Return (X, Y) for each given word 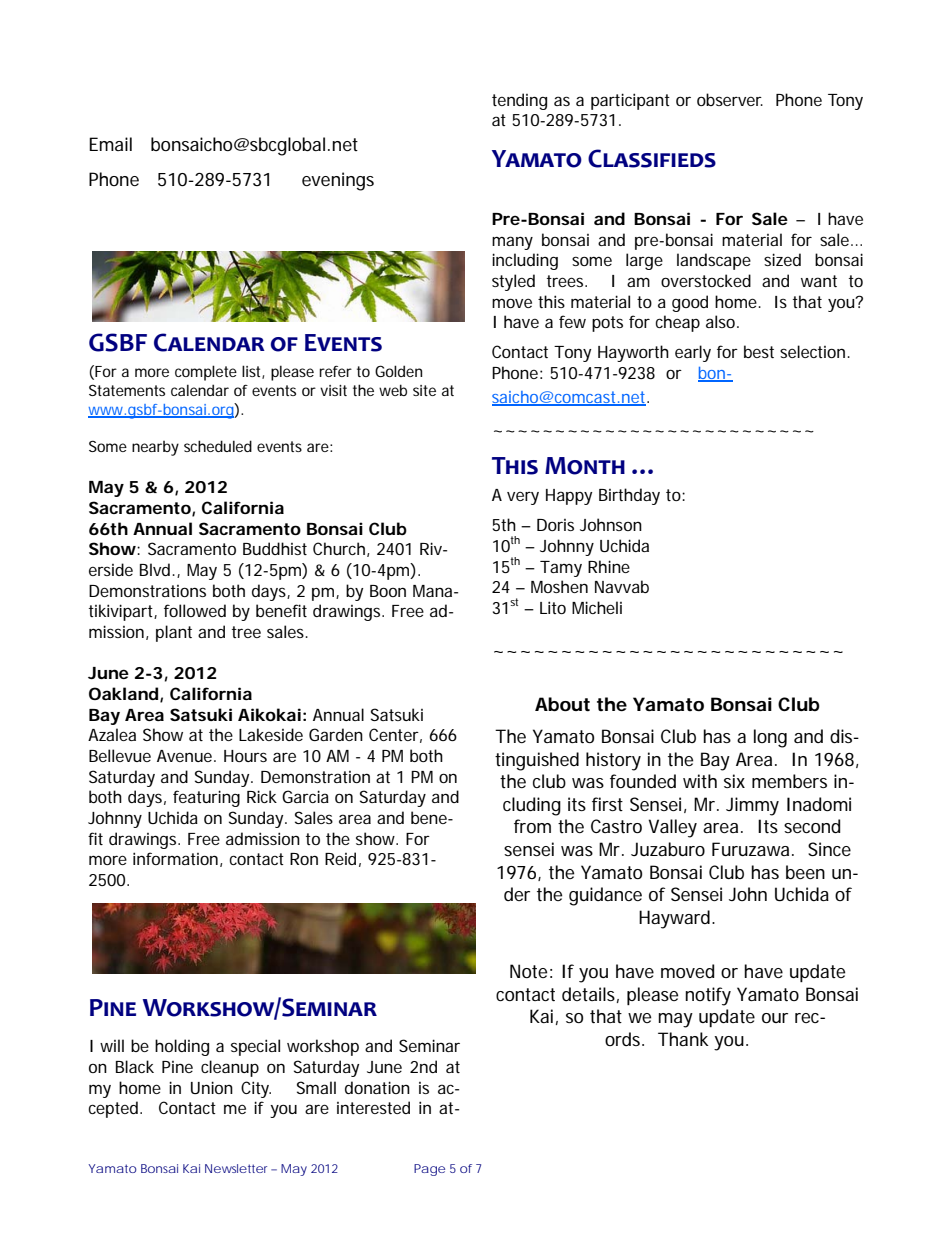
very (523, 498)
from (532, 826)
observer (730, 99)
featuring (206, 798)
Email (110, 144)
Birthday (629, 496)
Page (429, 1170)
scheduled (218, 446)
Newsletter (236, 1168)
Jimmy (752, 806)
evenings (338, 181)
